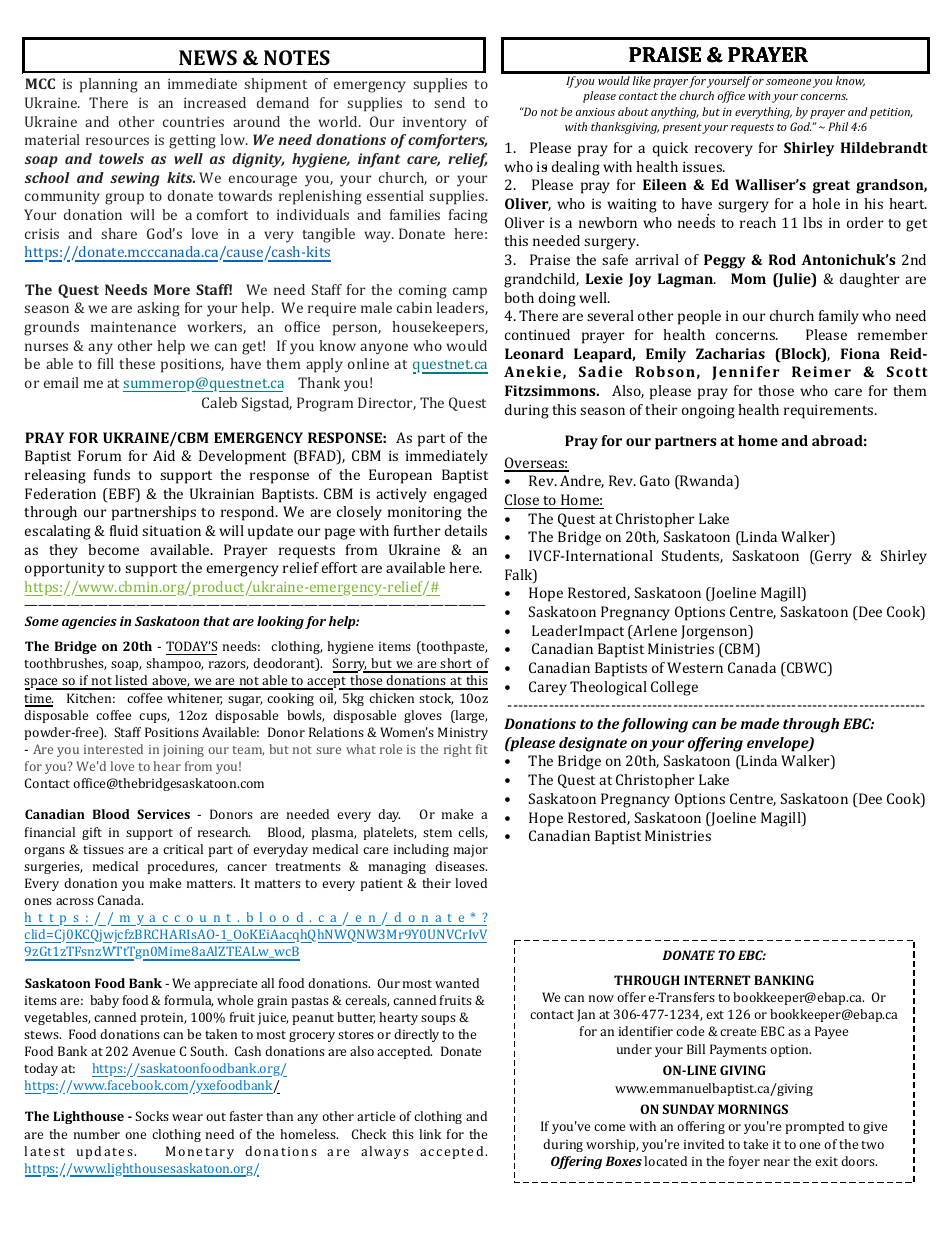  Describe the element at coordinates (695, 667) in the page. I see `Western` at that location.
